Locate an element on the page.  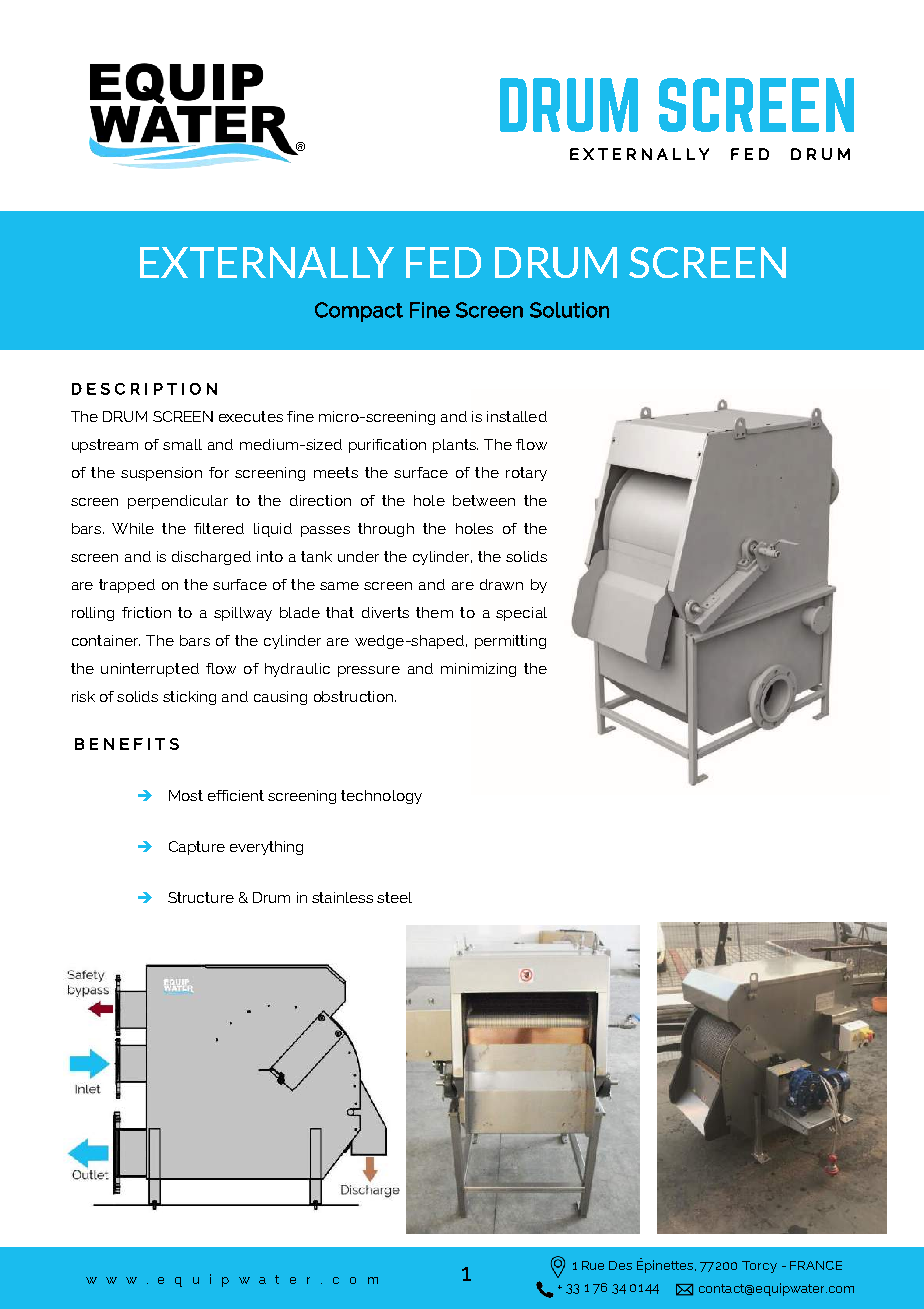
Structure is located at coordinates (201, 897).
